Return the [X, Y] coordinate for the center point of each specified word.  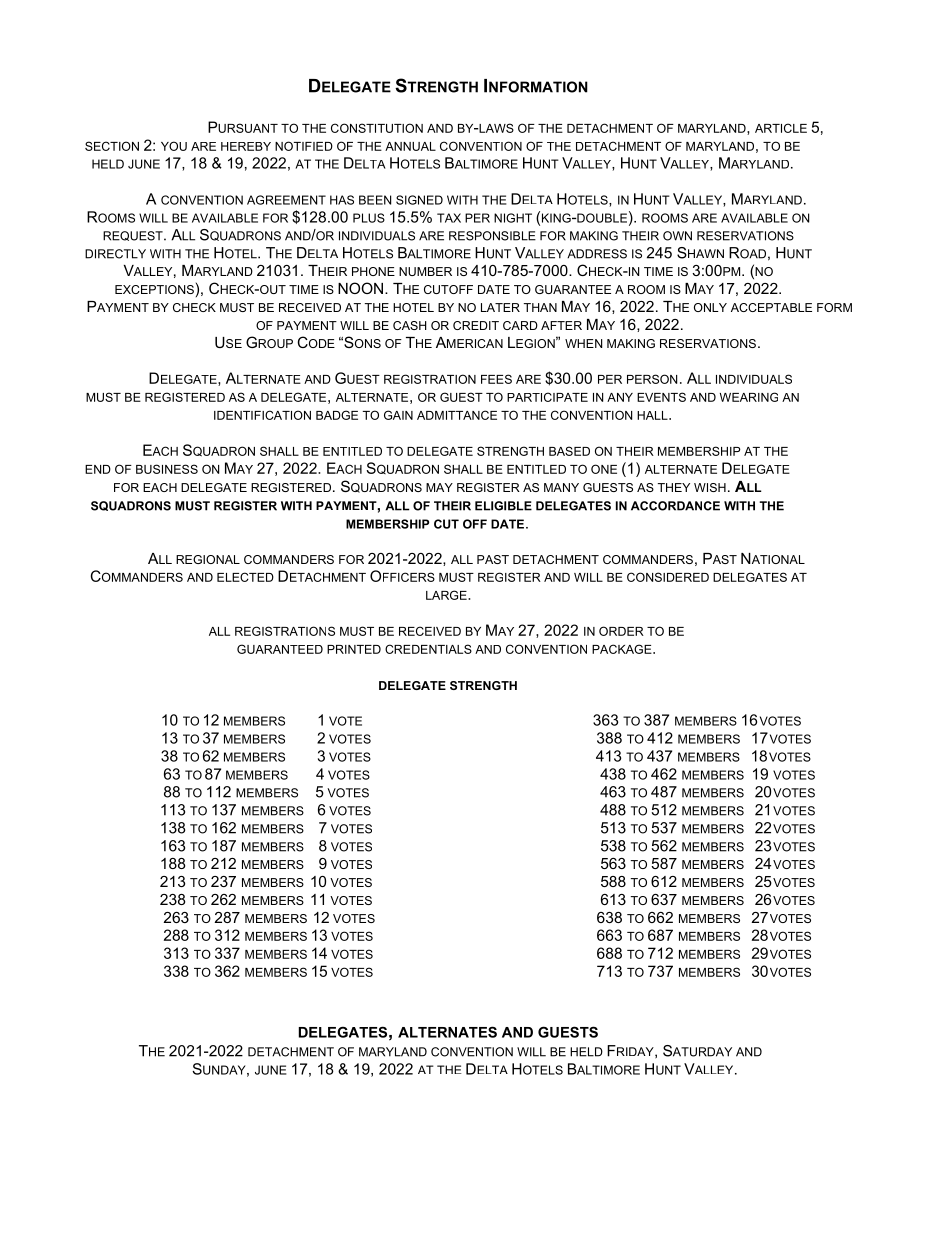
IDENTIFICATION [262, 415]
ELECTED [245, 577]
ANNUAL [410, 146]
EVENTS [661, 397]
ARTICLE [781, 128]
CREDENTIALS [428, 649]
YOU [174, 146]
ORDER [621, 631]
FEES [496, 379]
